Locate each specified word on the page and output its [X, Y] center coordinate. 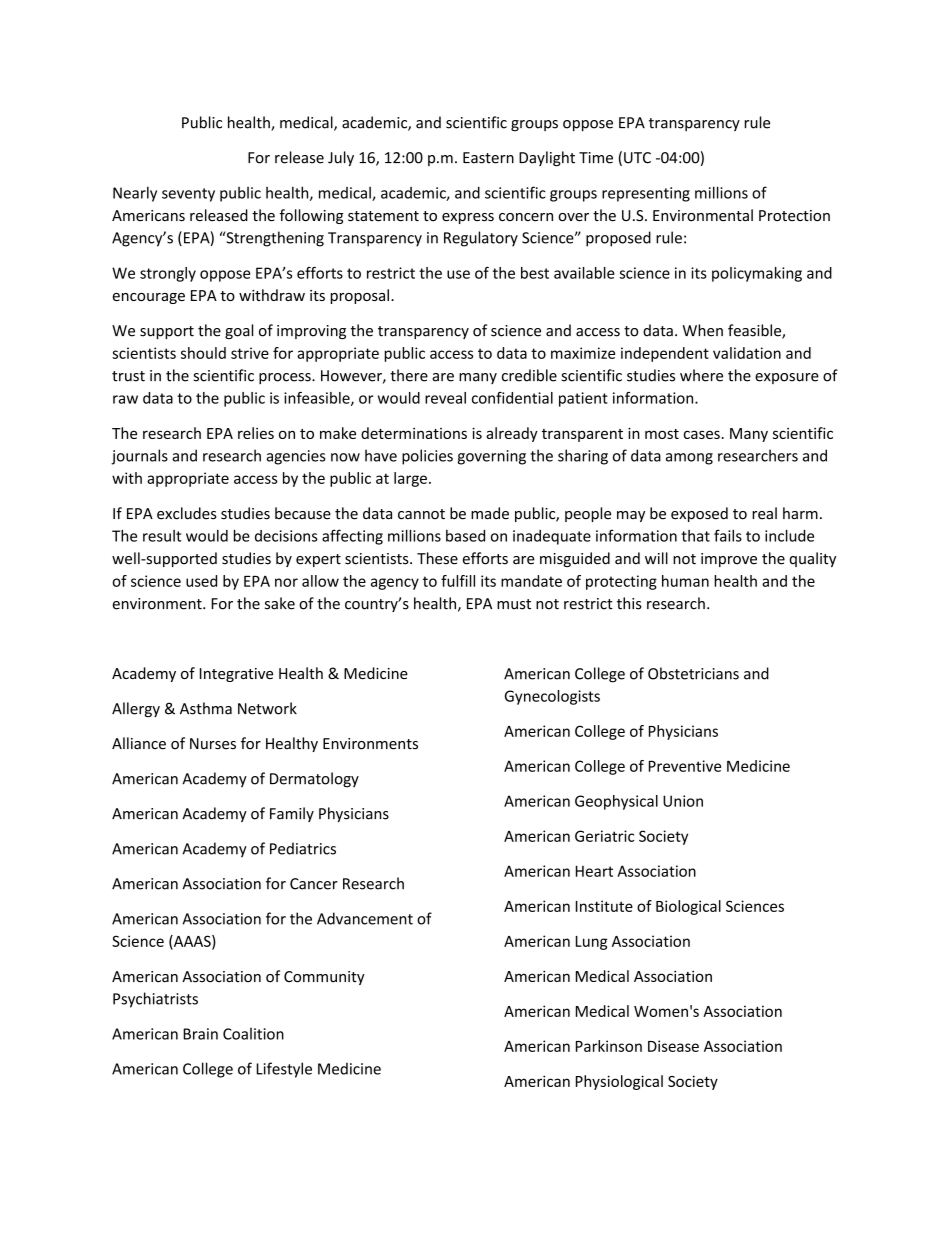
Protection [794, 215]
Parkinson [609, 1046]
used [201, 581]
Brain [200, 1034]
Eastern [488, 158]
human [685, 581]
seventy [188, 195]
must [514, 604]
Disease [673, 1046]
